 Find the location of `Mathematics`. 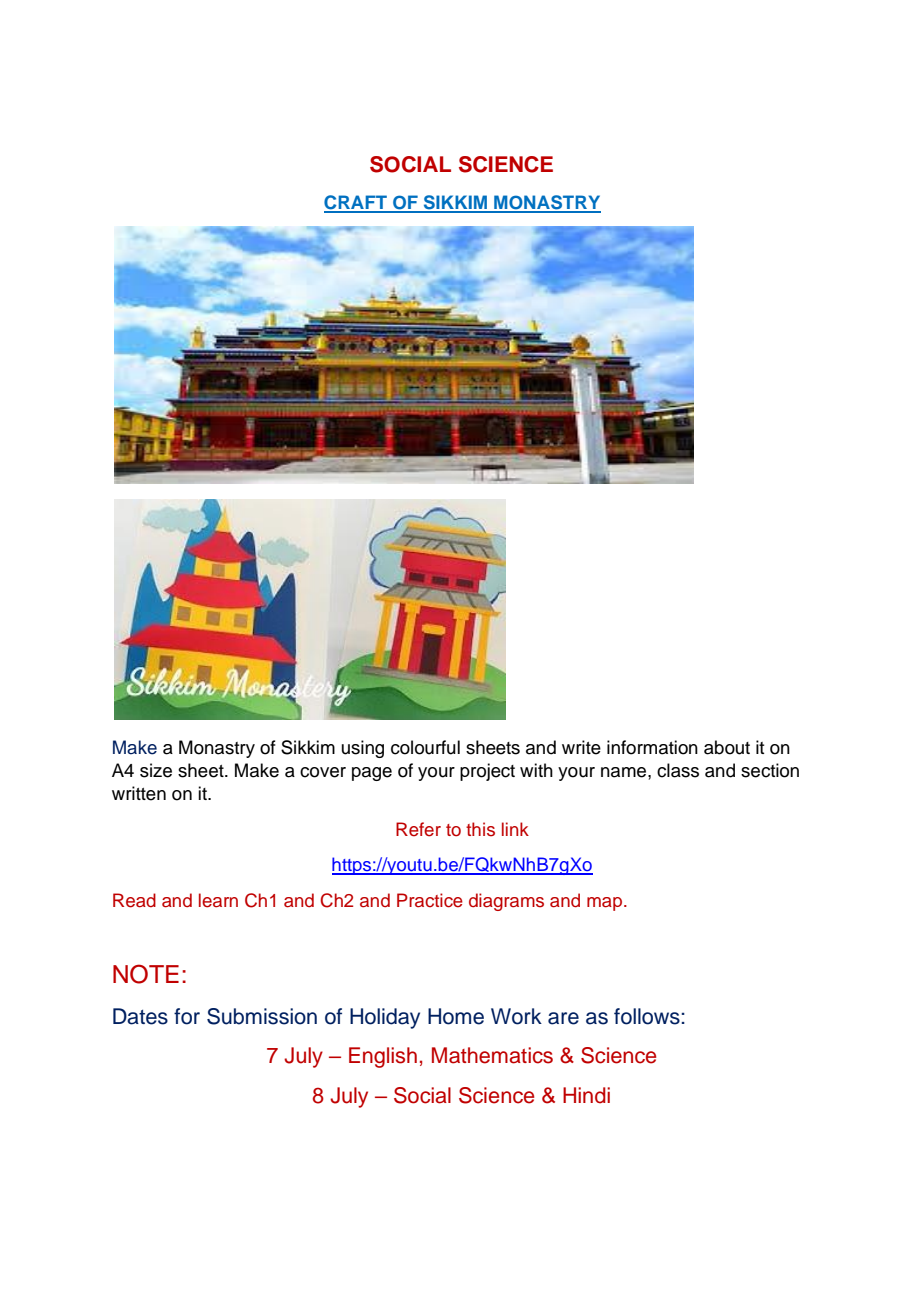

Mathematics is located at coordinates (492, 1055).
